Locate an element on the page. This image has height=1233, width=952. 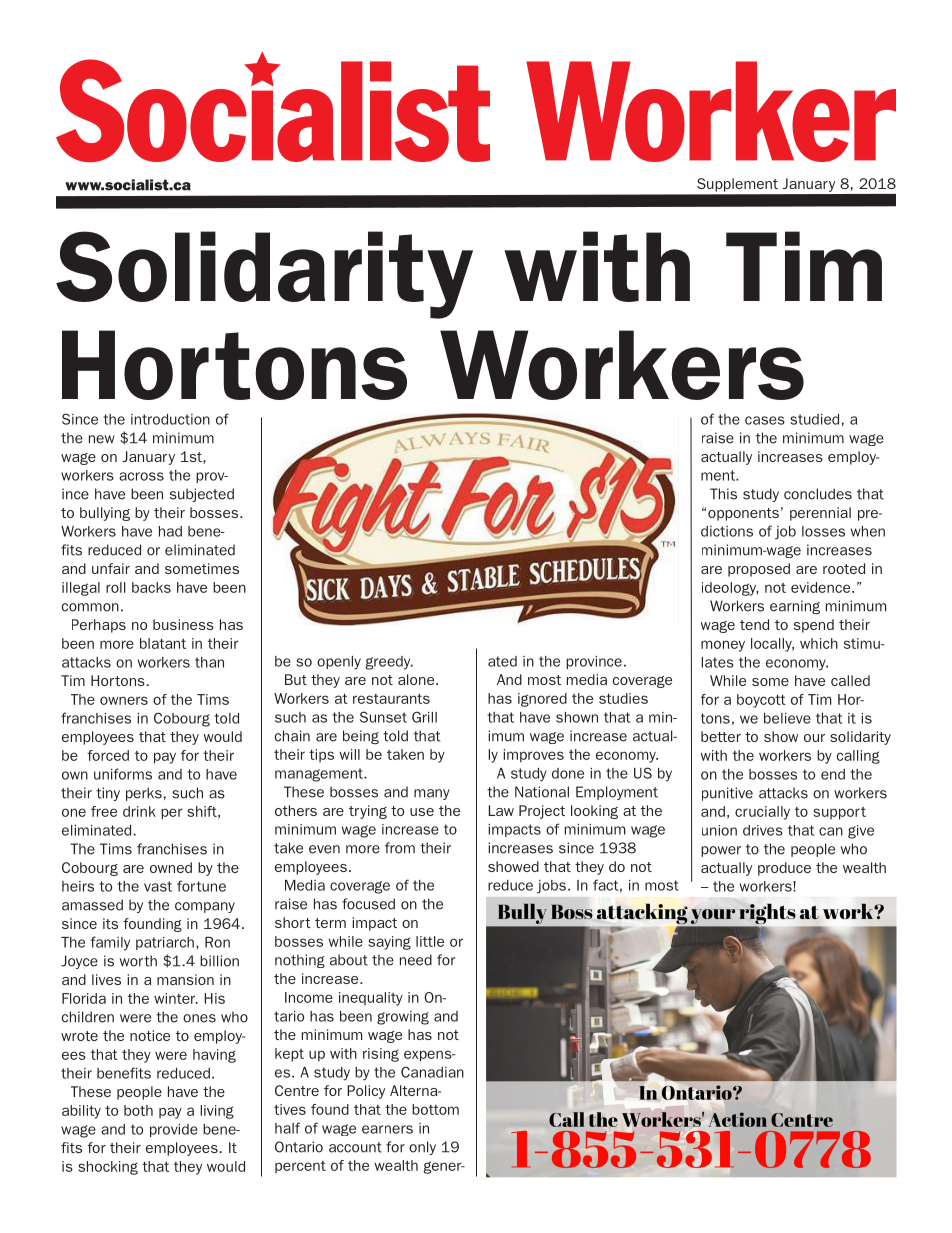
many is located at coordinates (432, 794).
